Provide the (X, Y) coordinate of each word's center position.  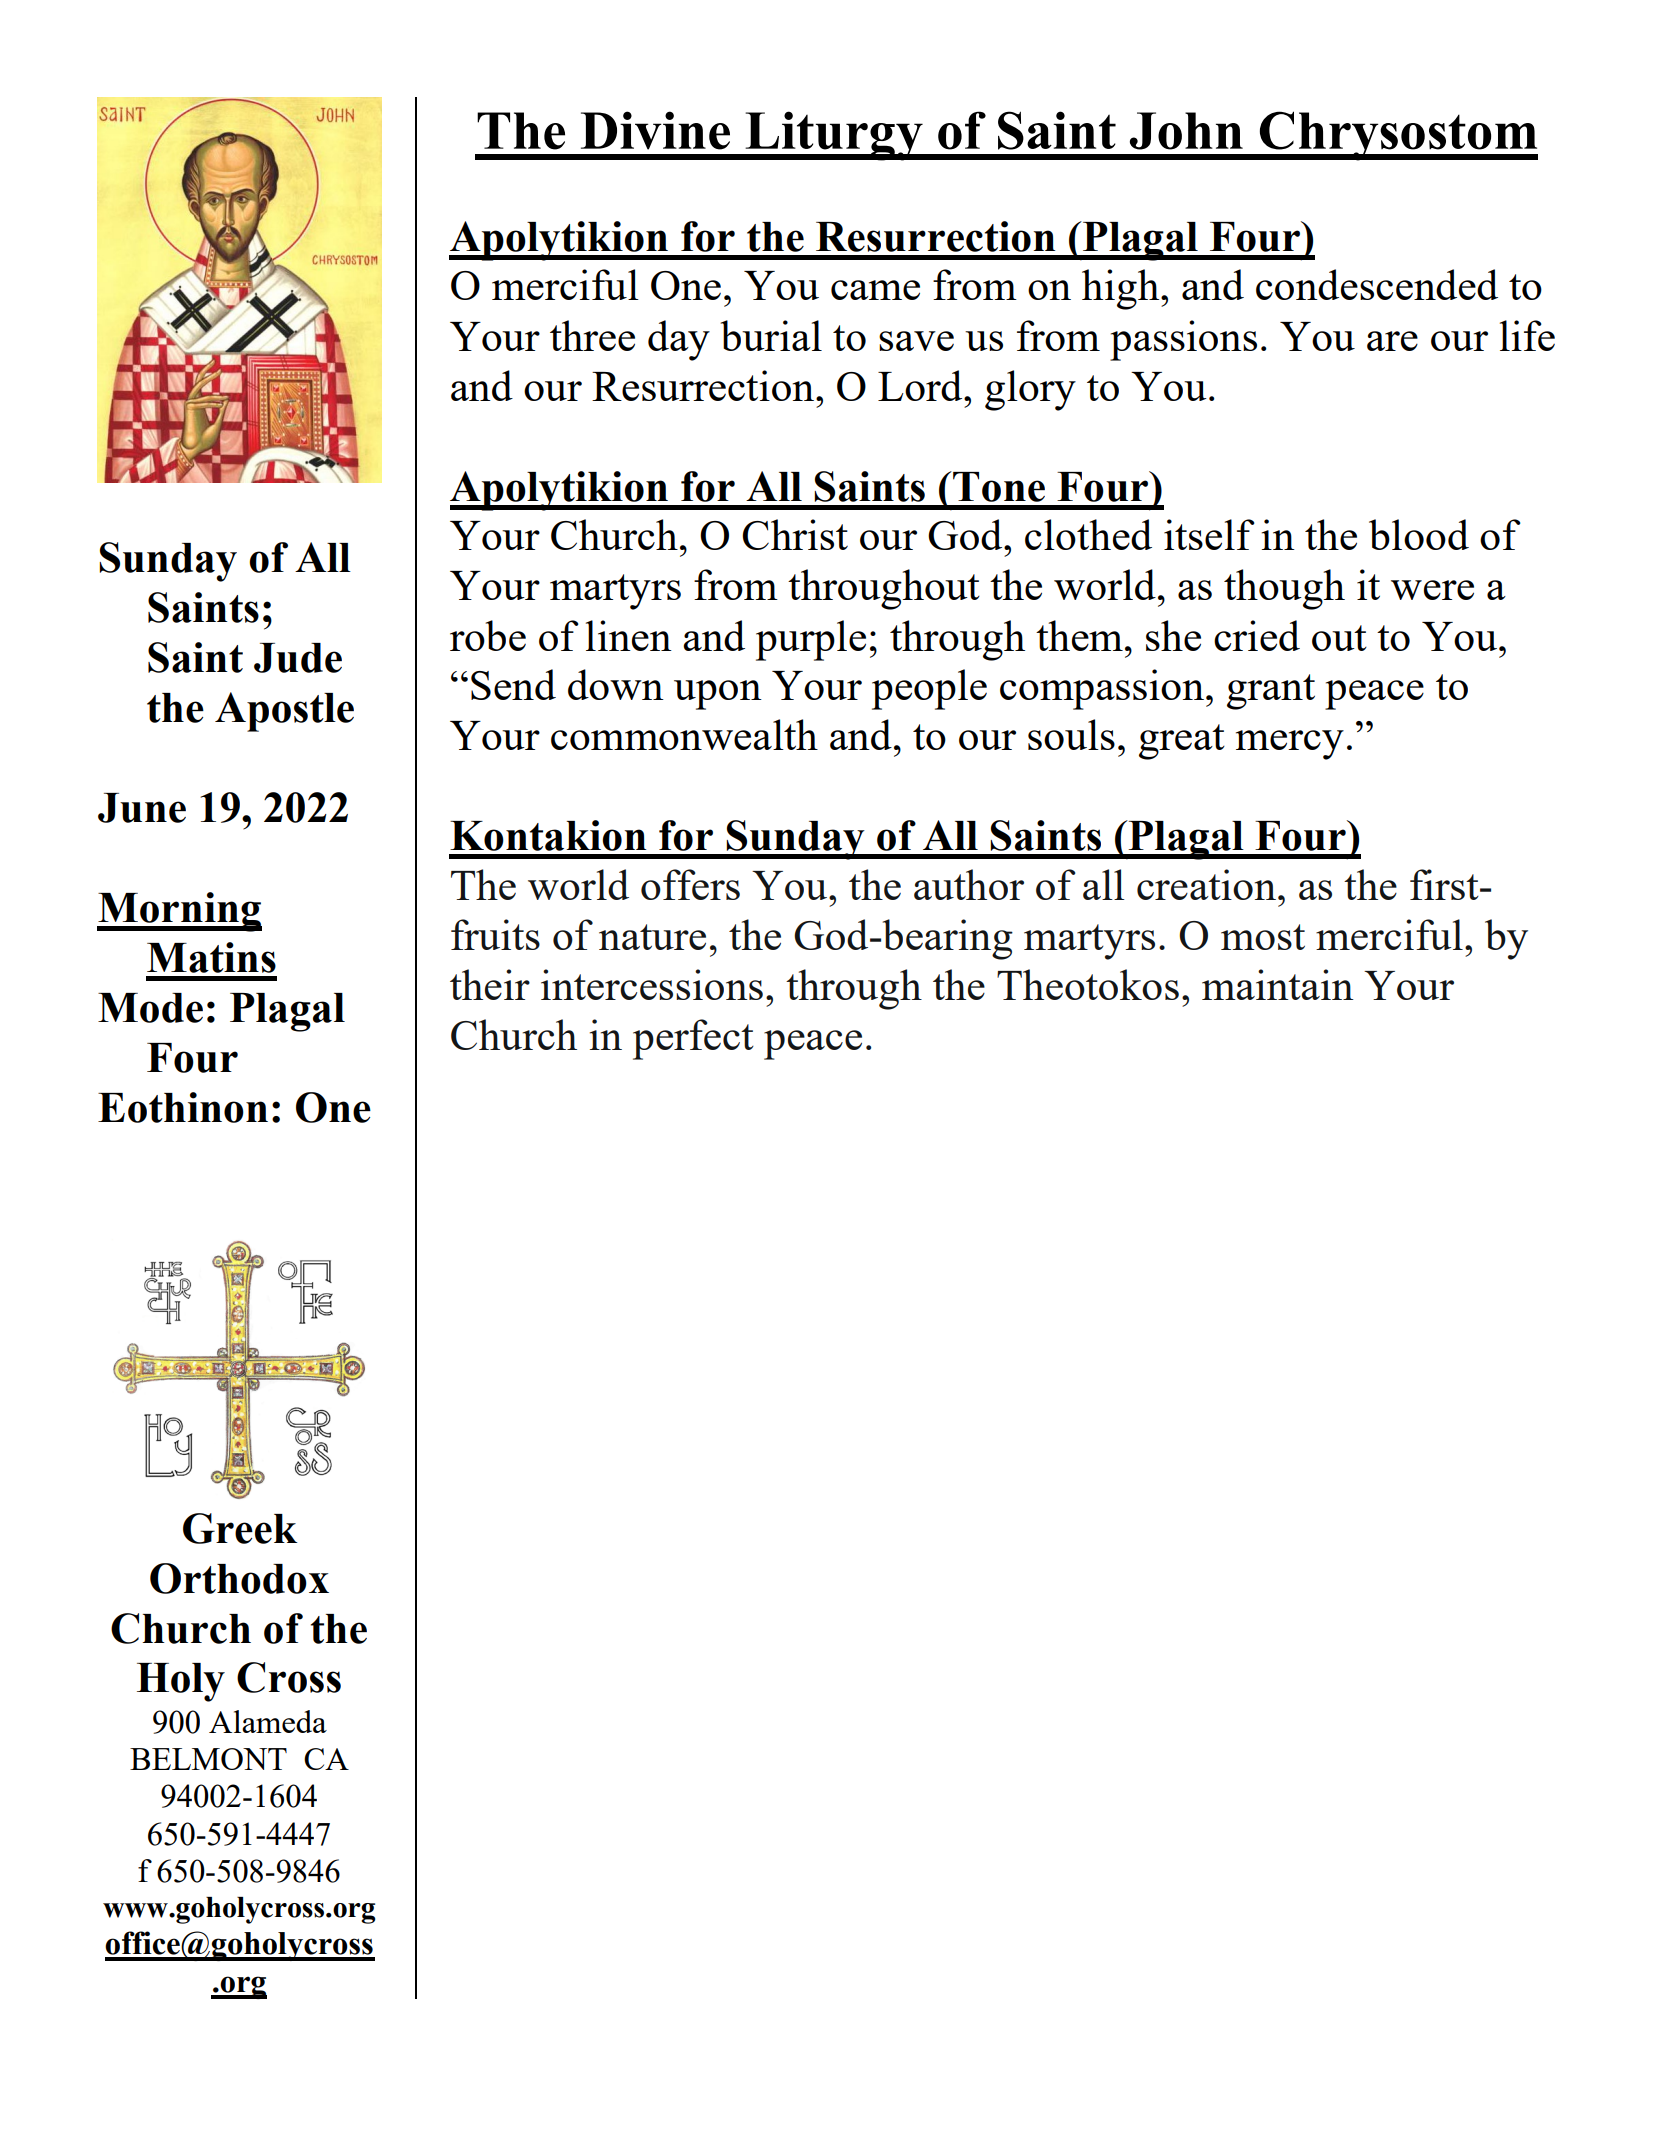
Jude (298, 658)
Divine (655, 130)
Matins (211, 957)
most (1263, 937)
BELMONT (208, 1759)
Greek (240, 1528)
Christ (795, 534)
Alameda (268, 1721)
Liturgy (834, 136)
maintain (1278, 984)
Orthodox (239, 1578)
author (969, 884)
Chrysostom (1397, 136)
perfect (693, 1039)
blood (1419, 534)
